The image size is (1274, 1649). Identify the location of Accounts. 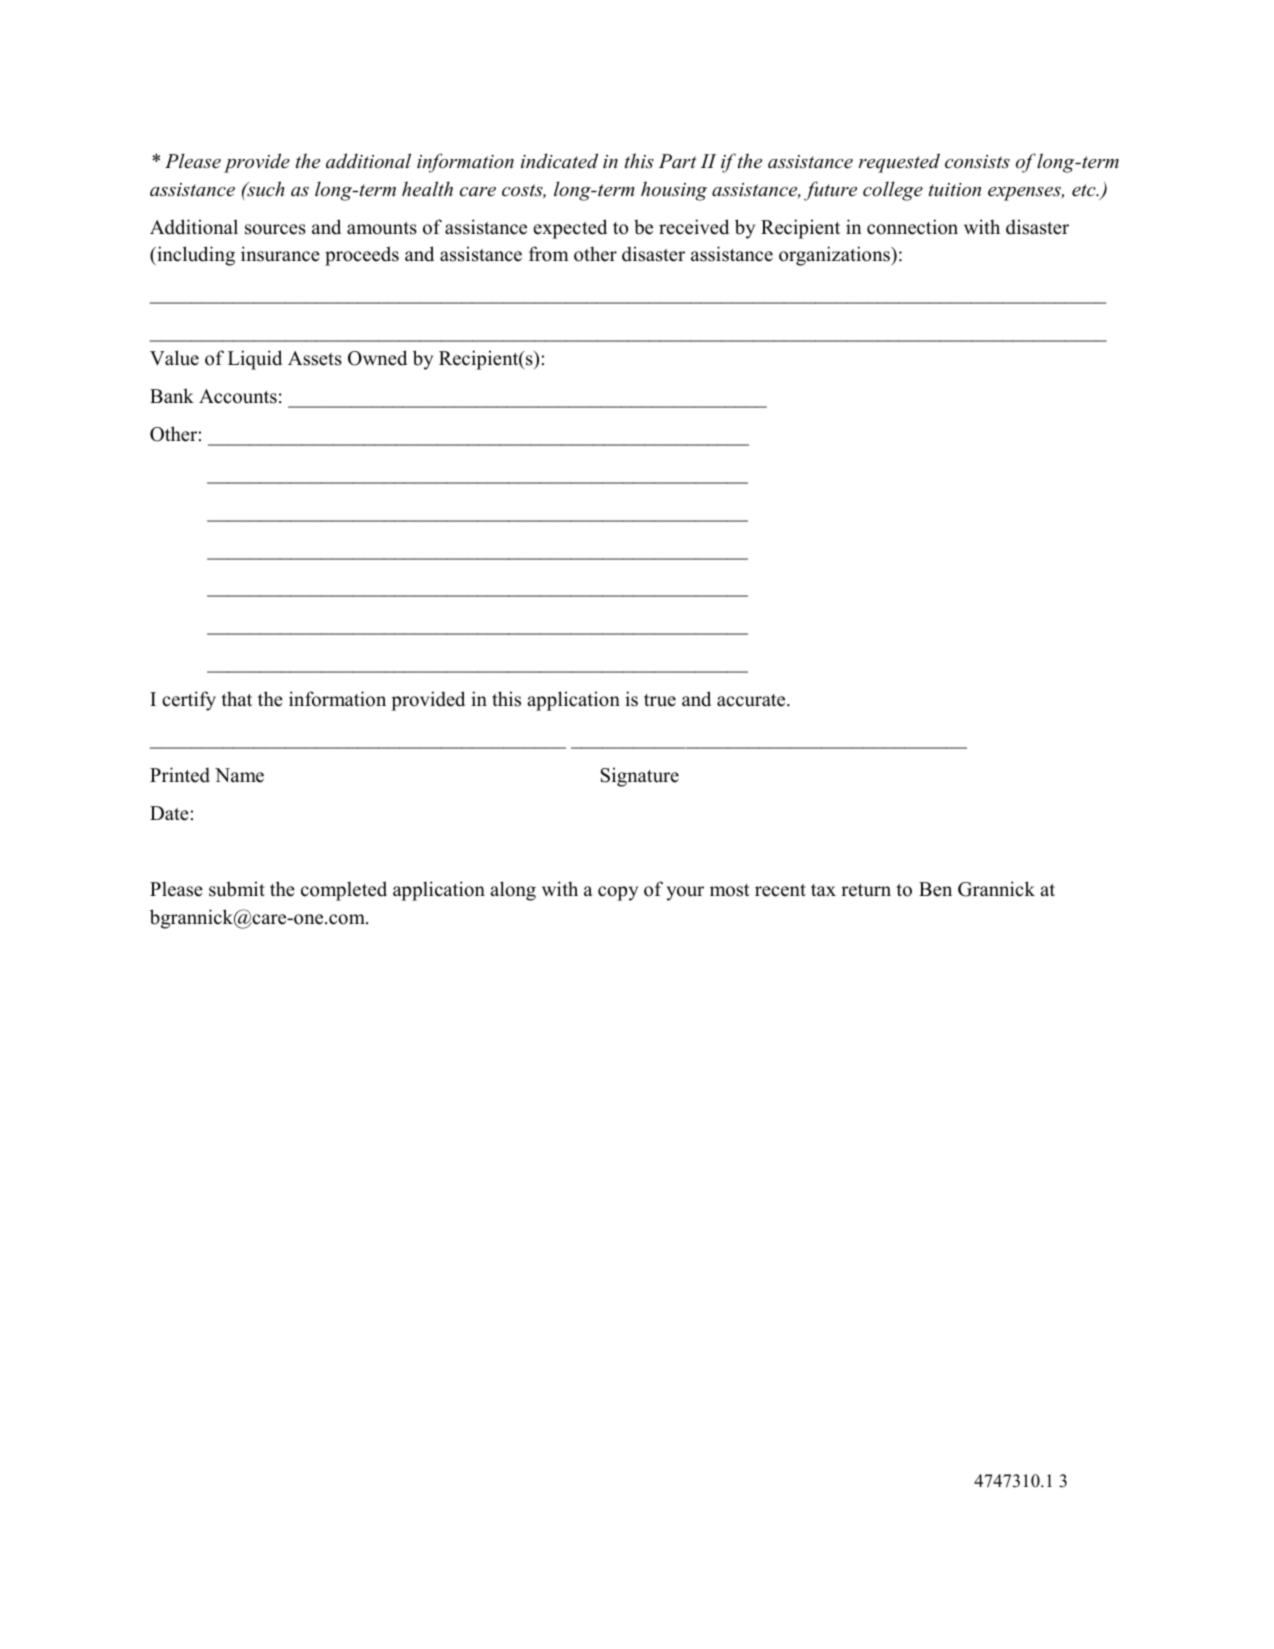
(238, 396).
